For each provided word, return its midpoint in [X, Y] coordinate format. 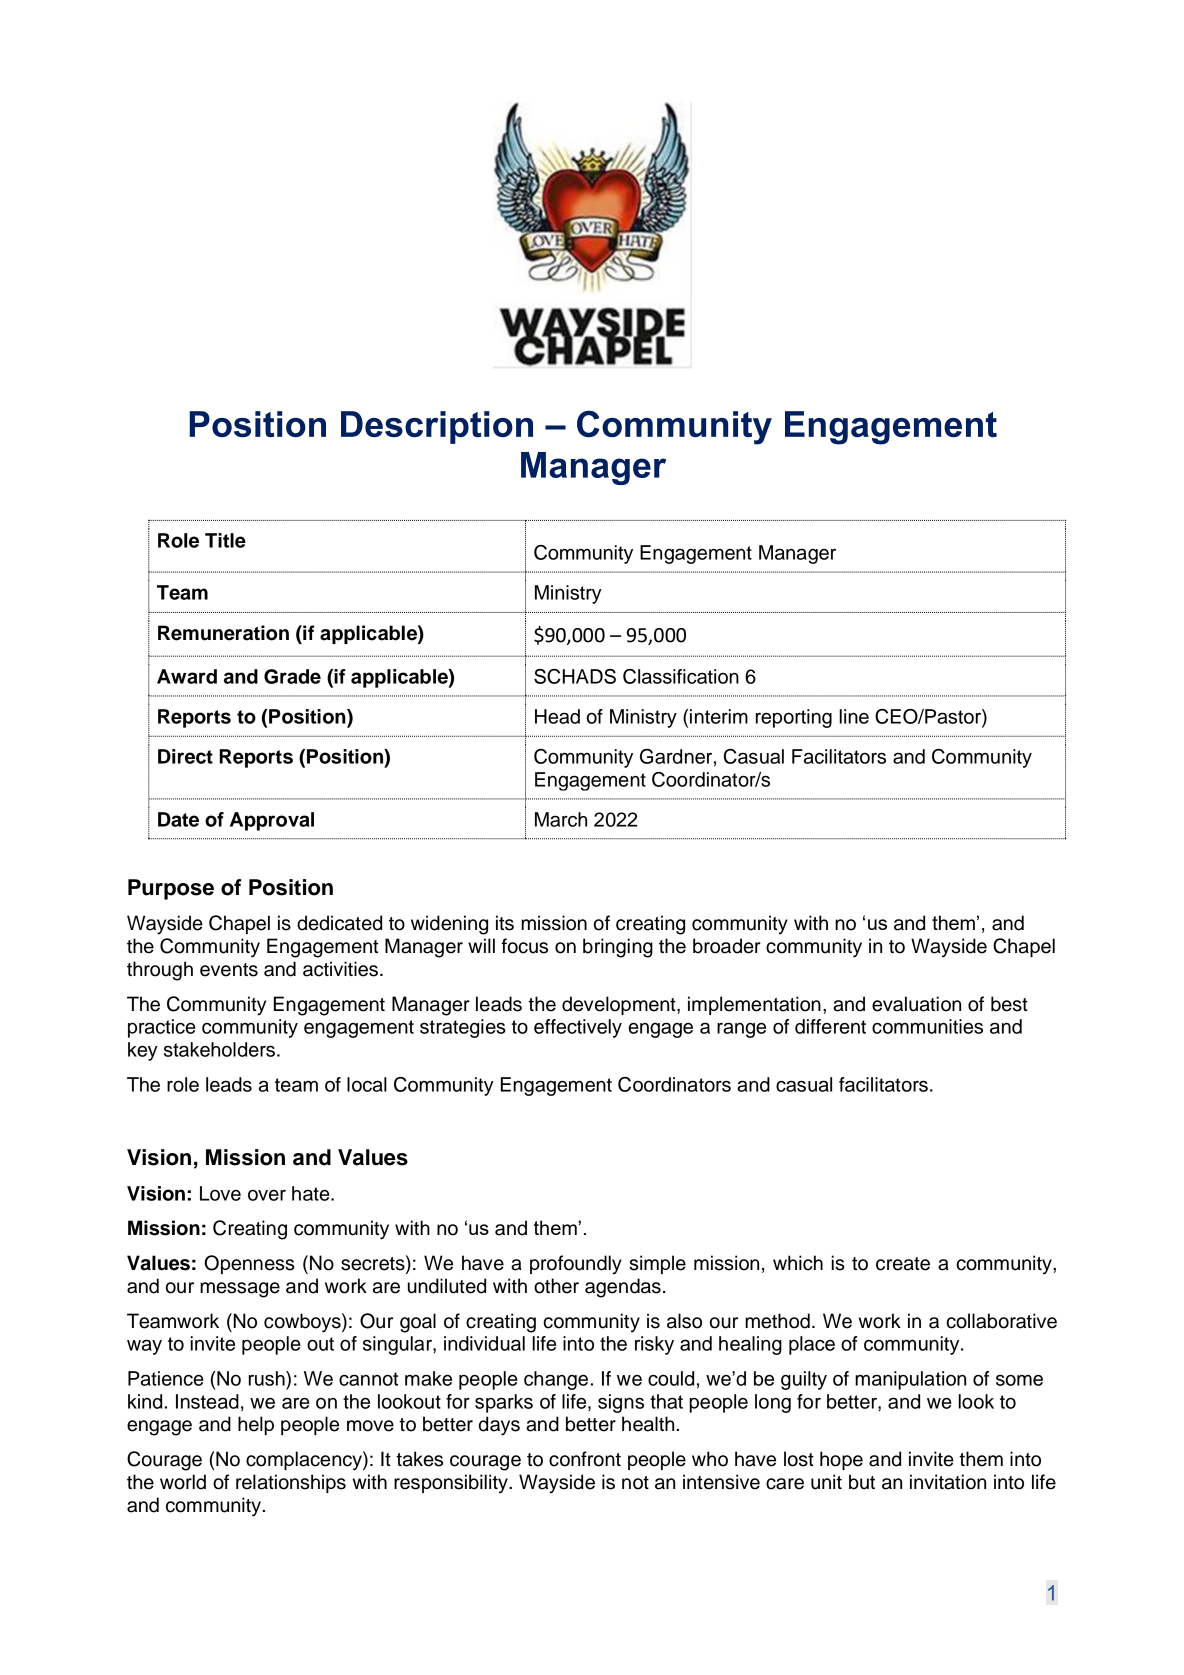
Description [437, 427]
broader [727, 946]
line [854, 716]
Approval [272, 821]
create [903, 1264]
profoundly [576, 1265]
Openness [249, 1264]
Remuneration [223, 633]
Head [557, 716]
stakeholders [219, 1049]
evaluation [916, 1004]
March [561, 819]
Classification [681, 676]
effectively [578, 1028]
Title [225, 540]
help [256, 1425]
